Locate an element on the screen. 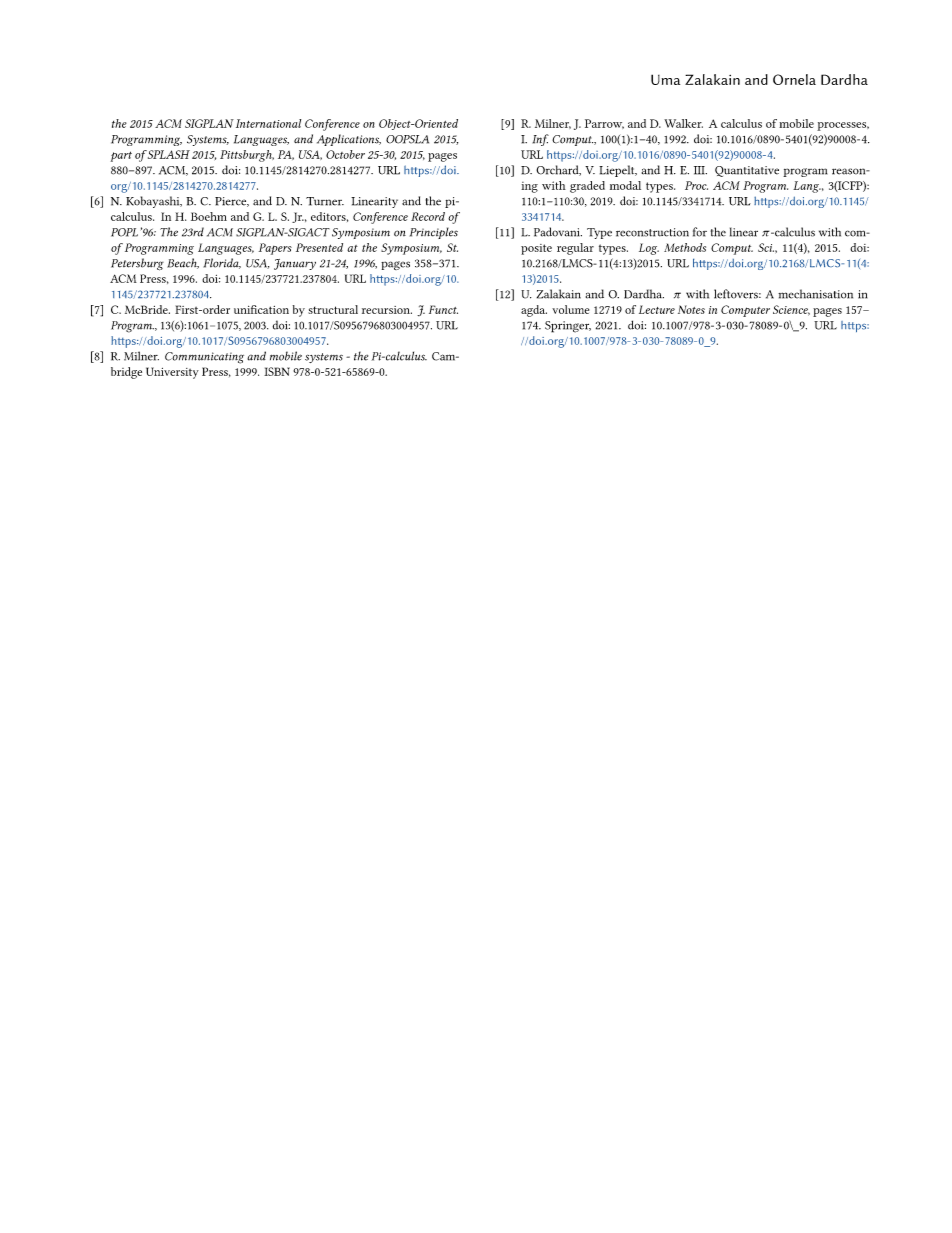  Methods is located at coordinates (685, 247).
